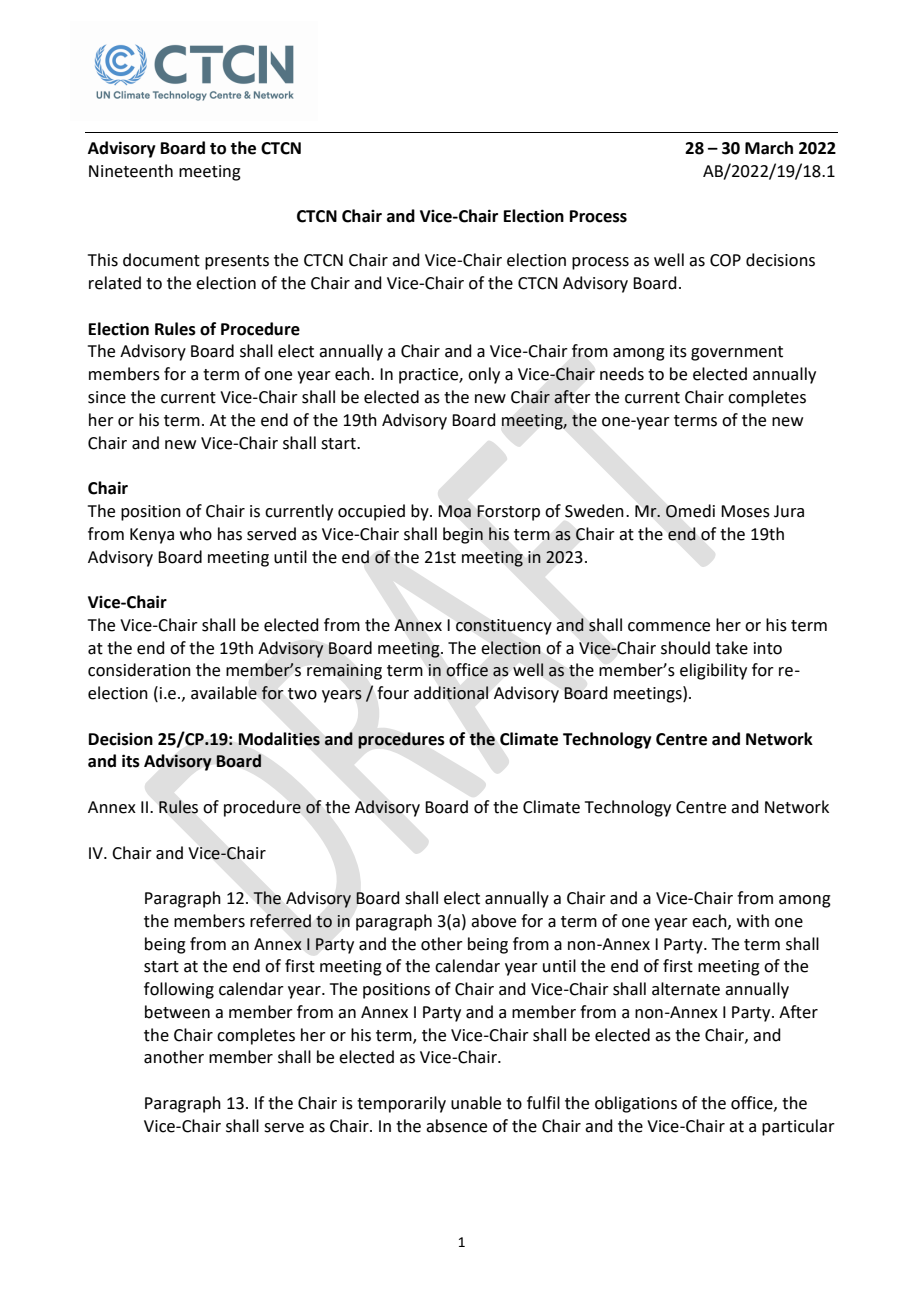 The height and width of the screenshot is (1309, 924). I want to click on obligations, so click(636, 1104).
